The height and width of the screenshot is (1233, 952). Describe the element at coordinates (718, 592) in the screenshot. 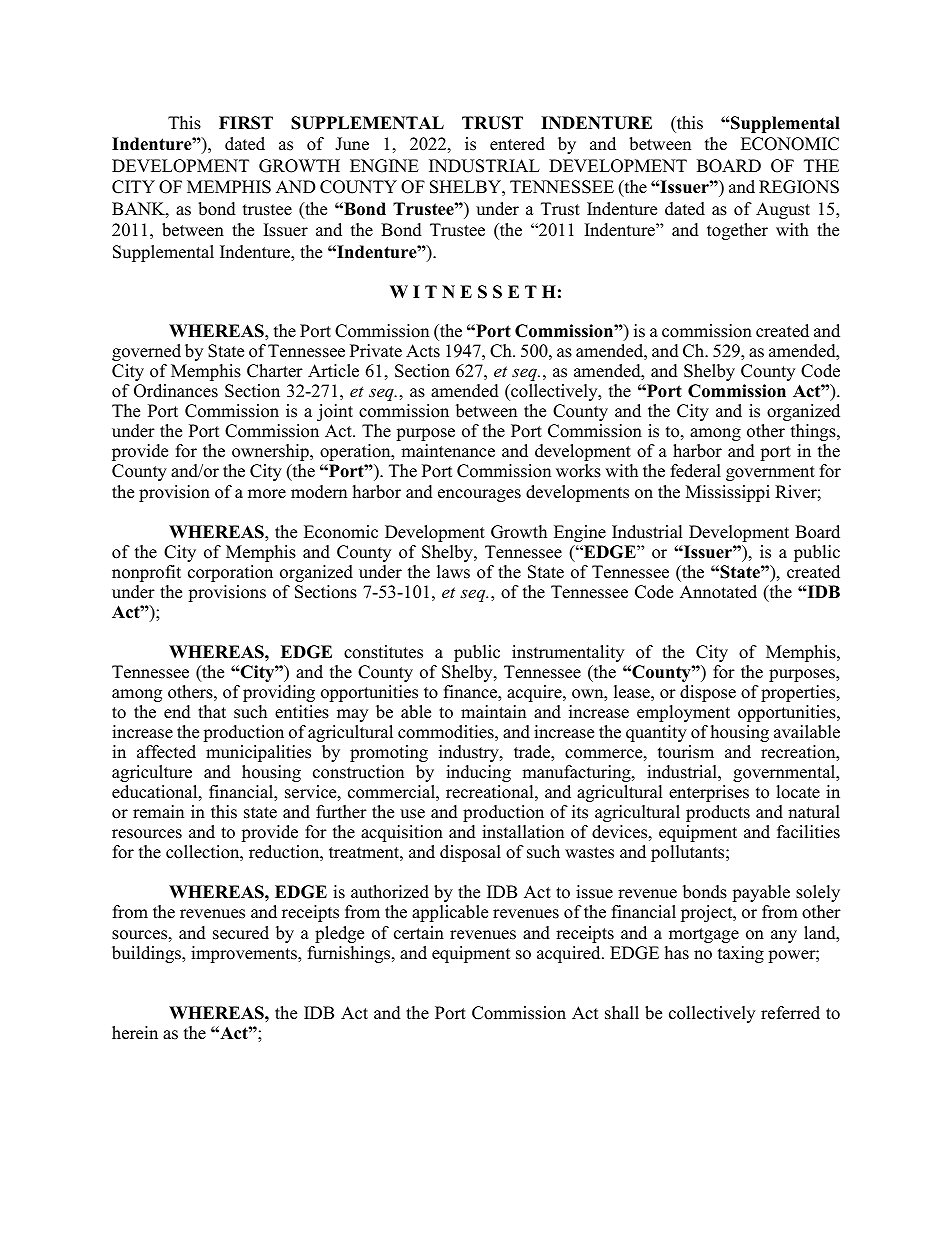

I see `Annotated` at that location.
